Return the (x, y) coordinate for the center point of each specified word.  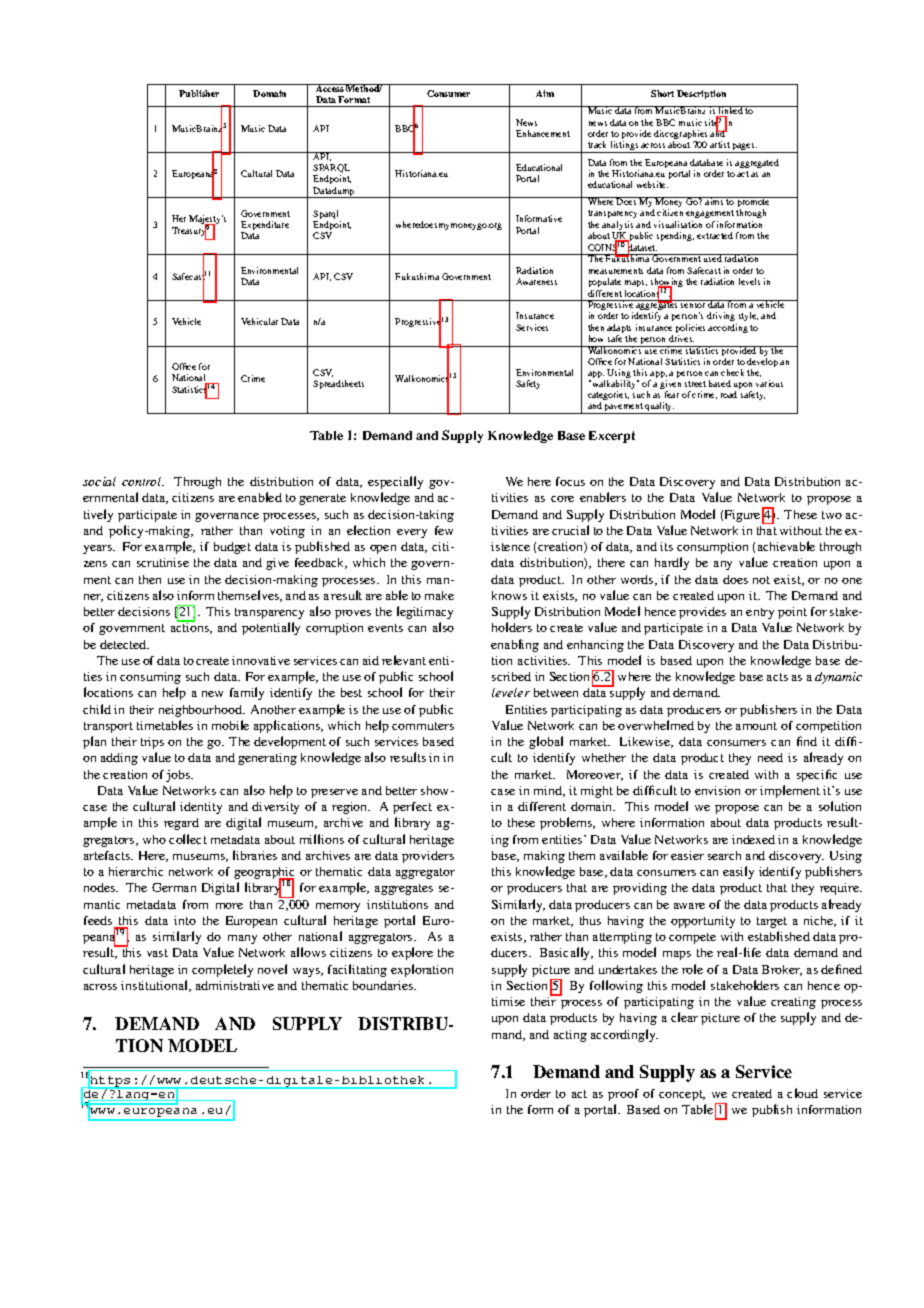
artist (720, 144)
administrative (235, 985)
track (597, 144)
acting (570, 1036)
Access (330, 88)
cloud (802, 1093)
